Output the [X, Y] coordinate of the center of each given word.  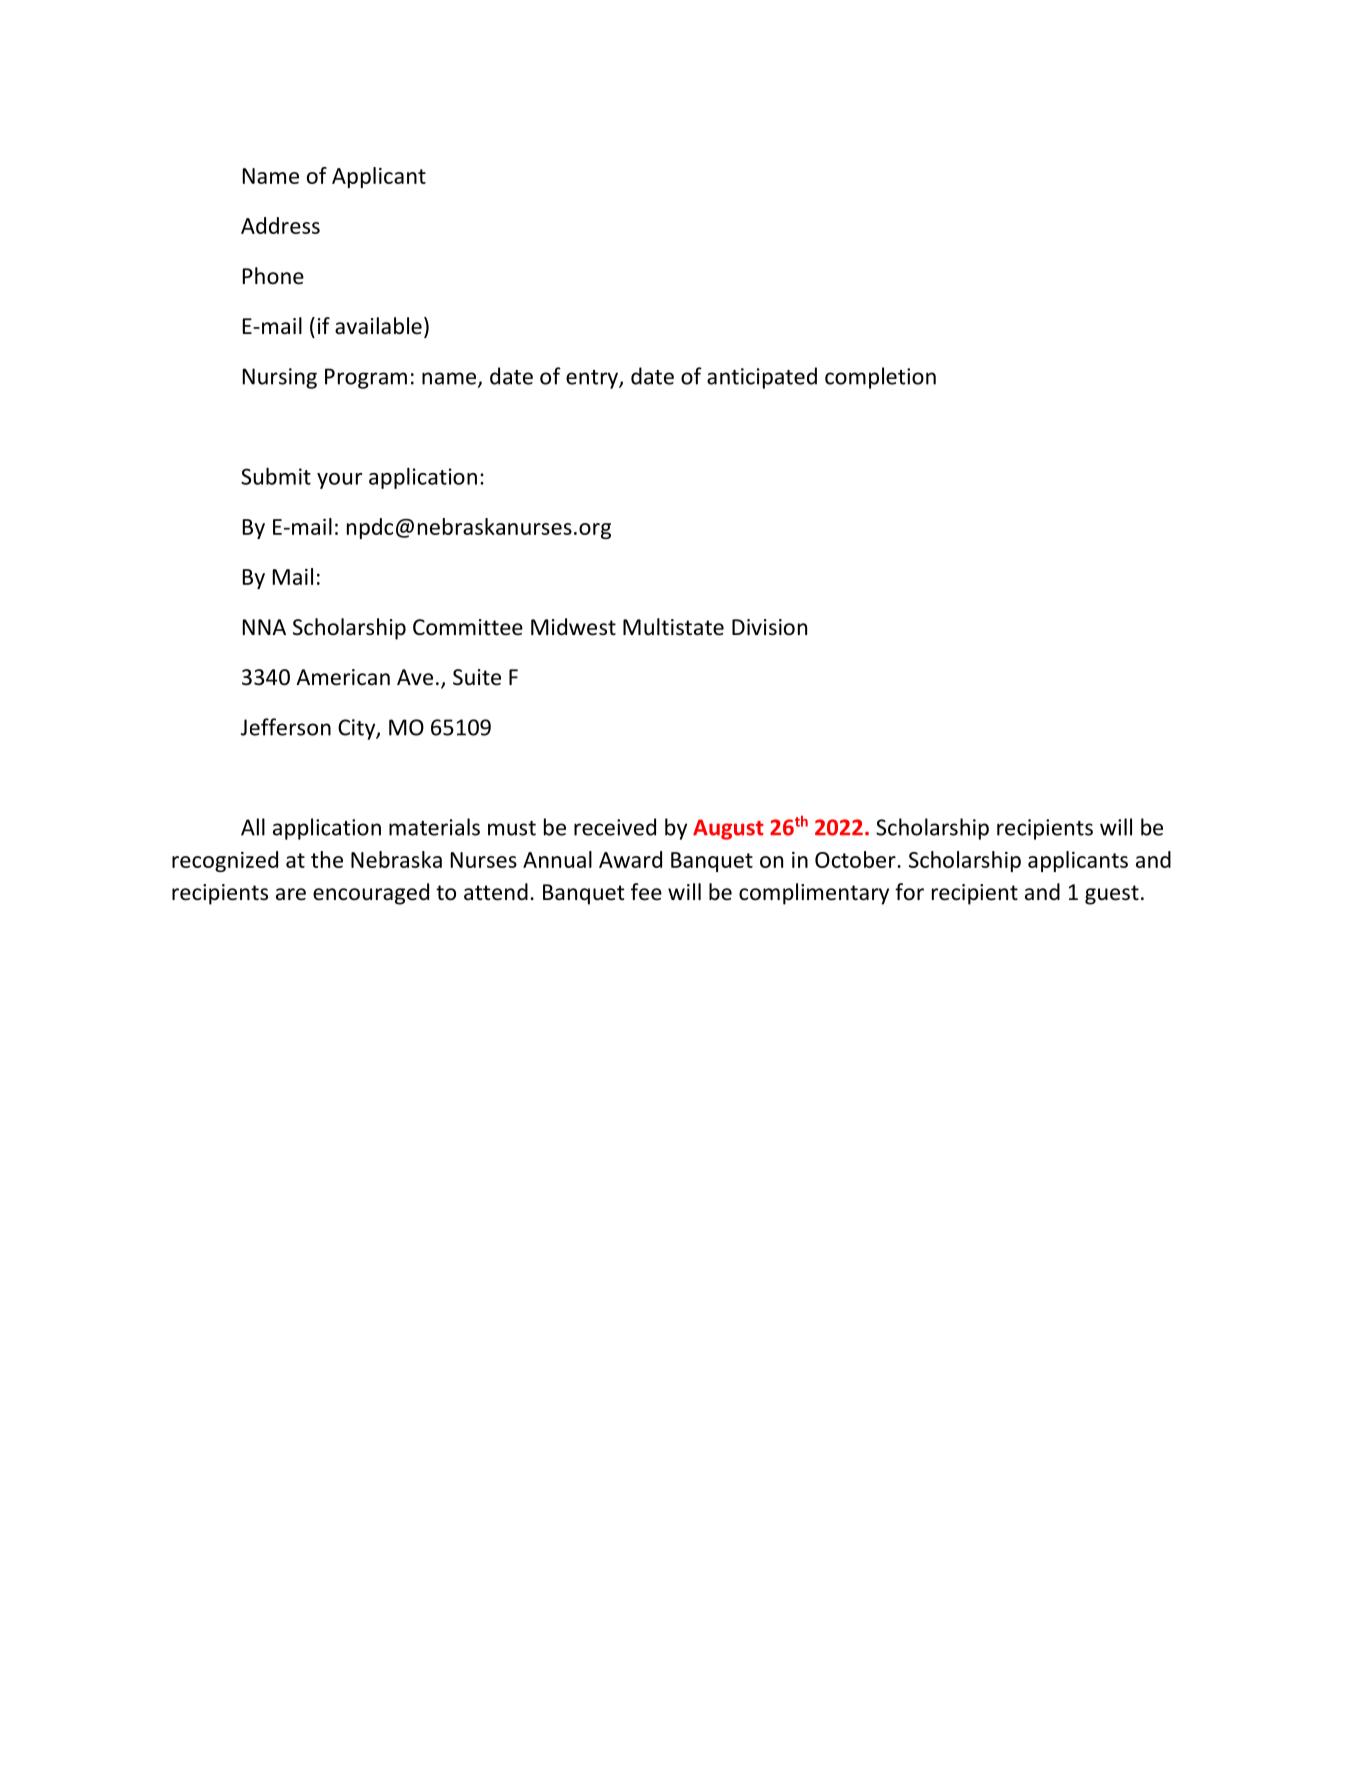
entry [593, 379]
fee [646, 892]
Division [769, 627]
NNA [264, 627]
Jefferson [286, 727]
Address [280, 225]
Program [366, 378]
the [327, 859]
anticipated [762, 378]
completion [880, 378]
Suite [477, 677]
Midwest [573, 627]
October [855, 859]
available [378, 326]
